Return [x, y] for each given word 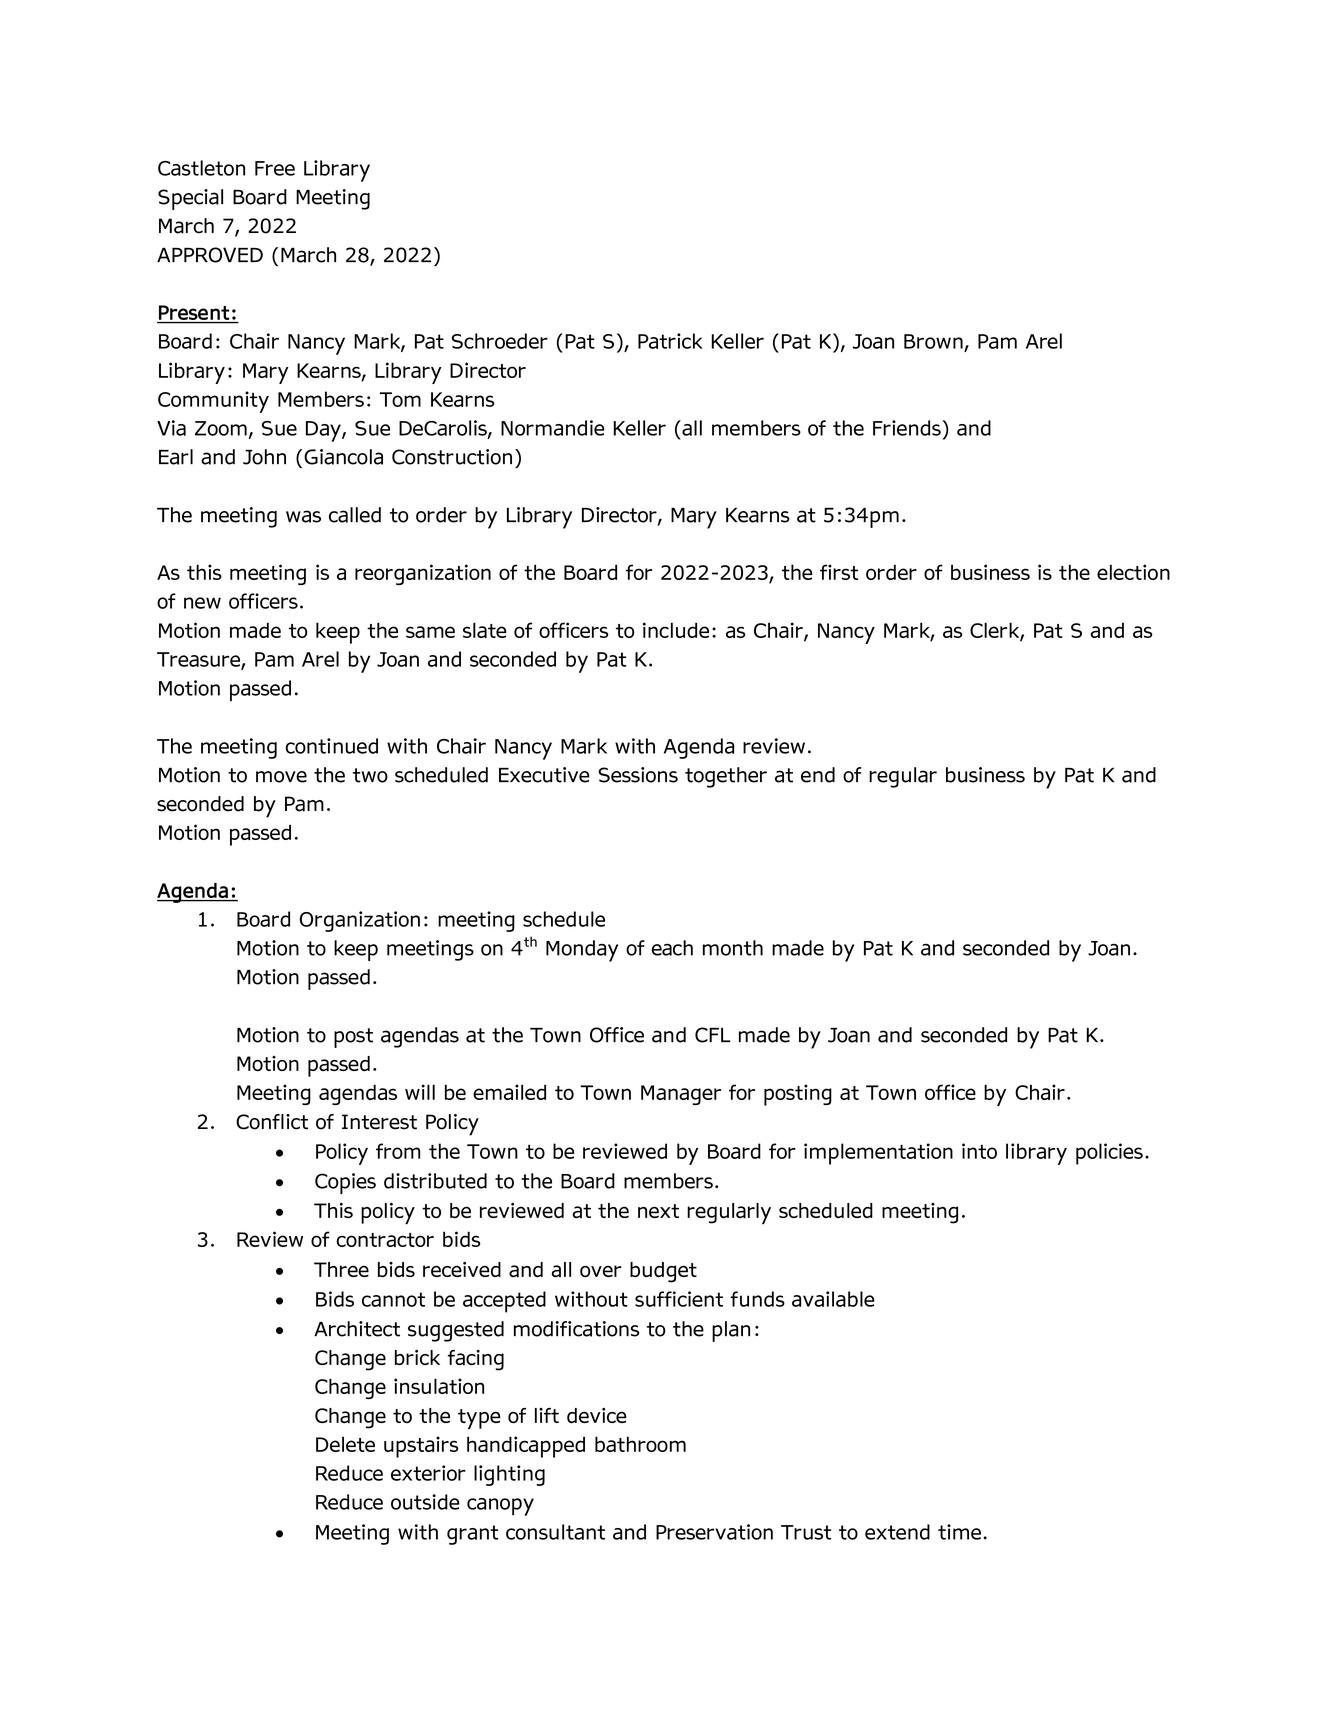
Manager [681, 1095]
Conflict [272, 1122]
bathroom [640, 1444]
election [1133, 572]
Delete [345, 1444]
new [202, 603]
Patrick [670, 341]
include [676, 630]
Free [275, 168]
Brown [933, 341]
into [979, 1151]
